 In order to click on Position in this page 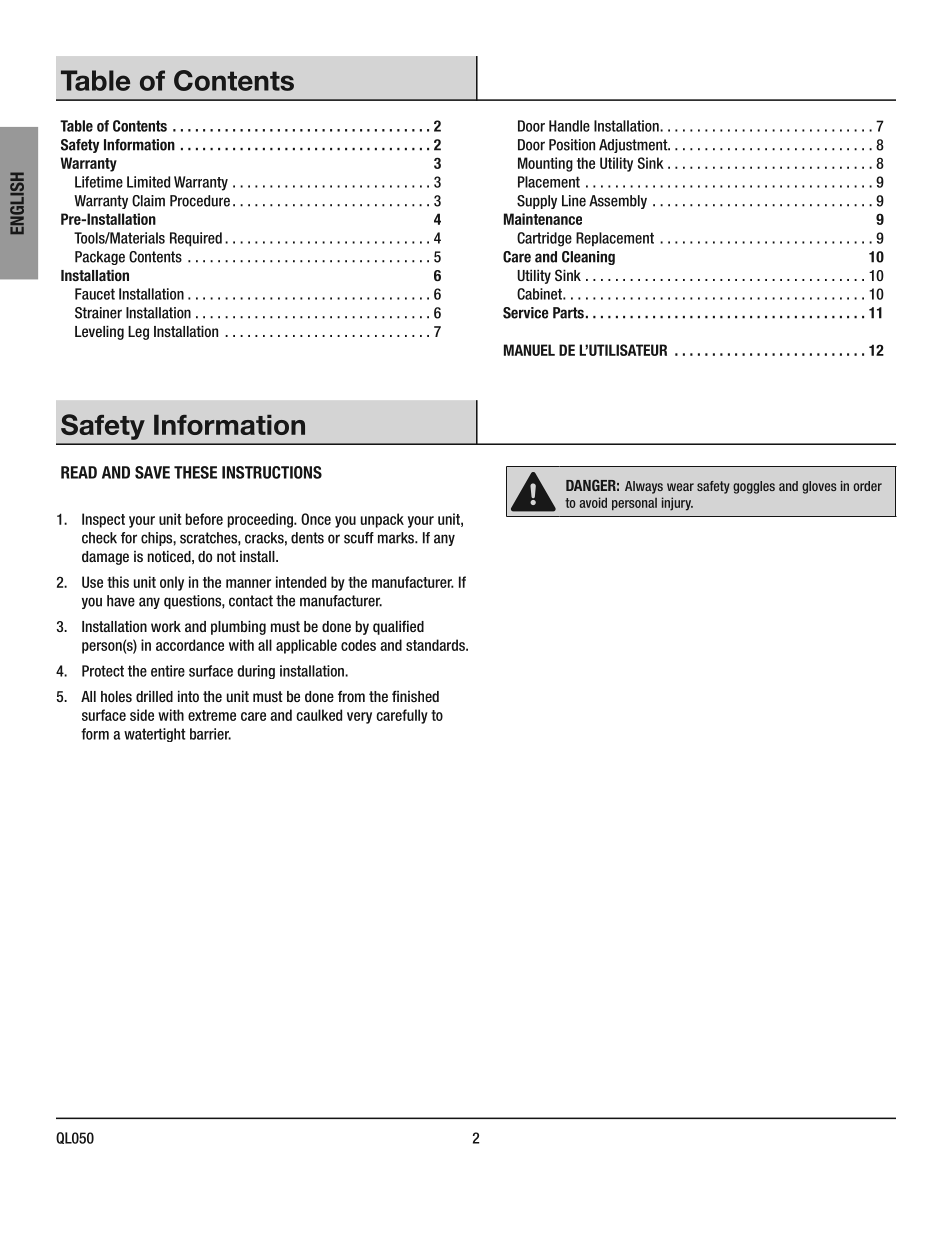, I will do `click(572, 145)`.
